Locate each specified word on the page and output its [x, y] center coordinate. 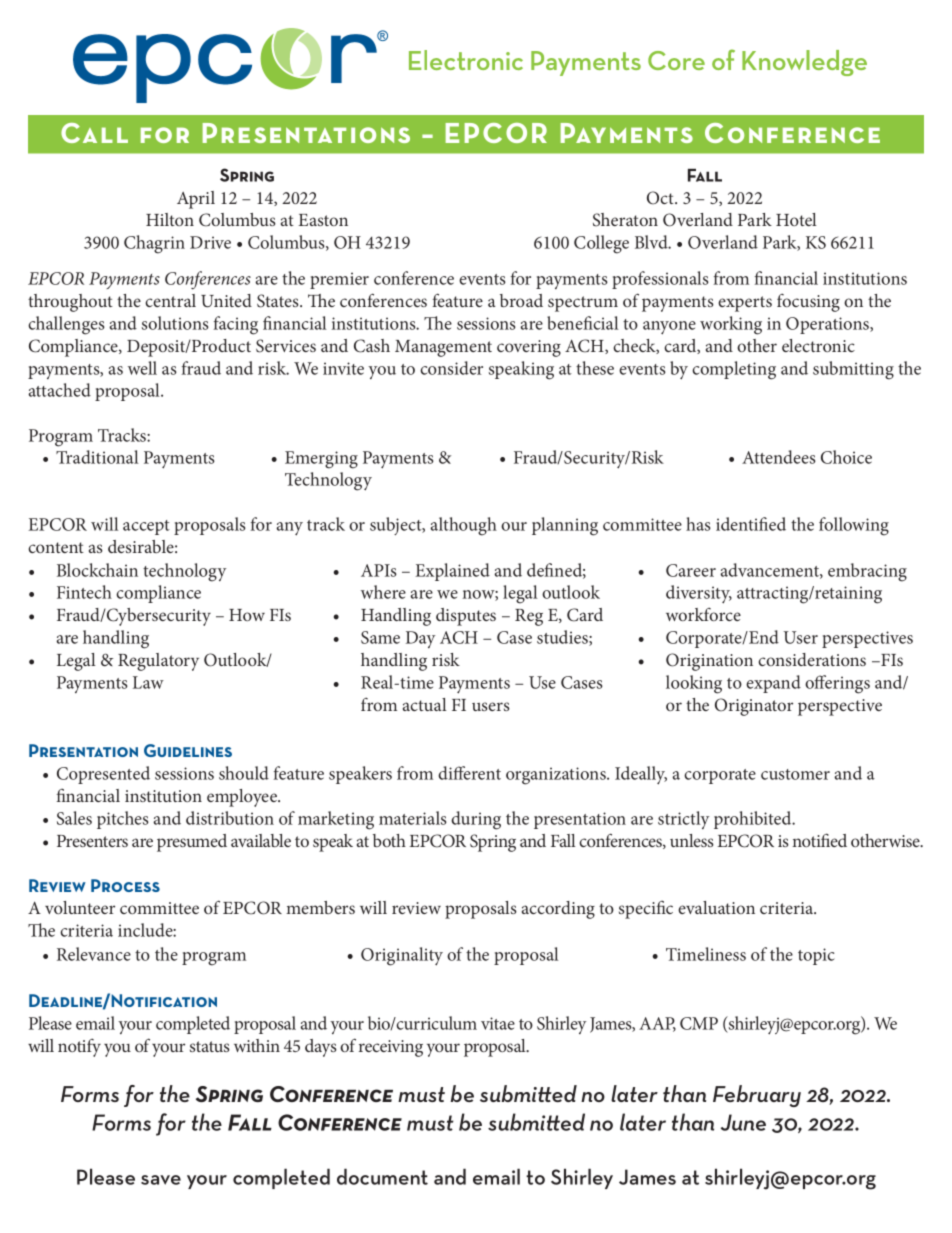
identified [751, 524]
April [196, 200]
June [743, 1122]
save [161, 1180]
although [463, 526]
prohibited [754, 820]
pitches [123, 820]
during [476, 820]
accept [146, 527]
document [382, 1176]
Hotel [796, 219]
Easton [323, 220]
